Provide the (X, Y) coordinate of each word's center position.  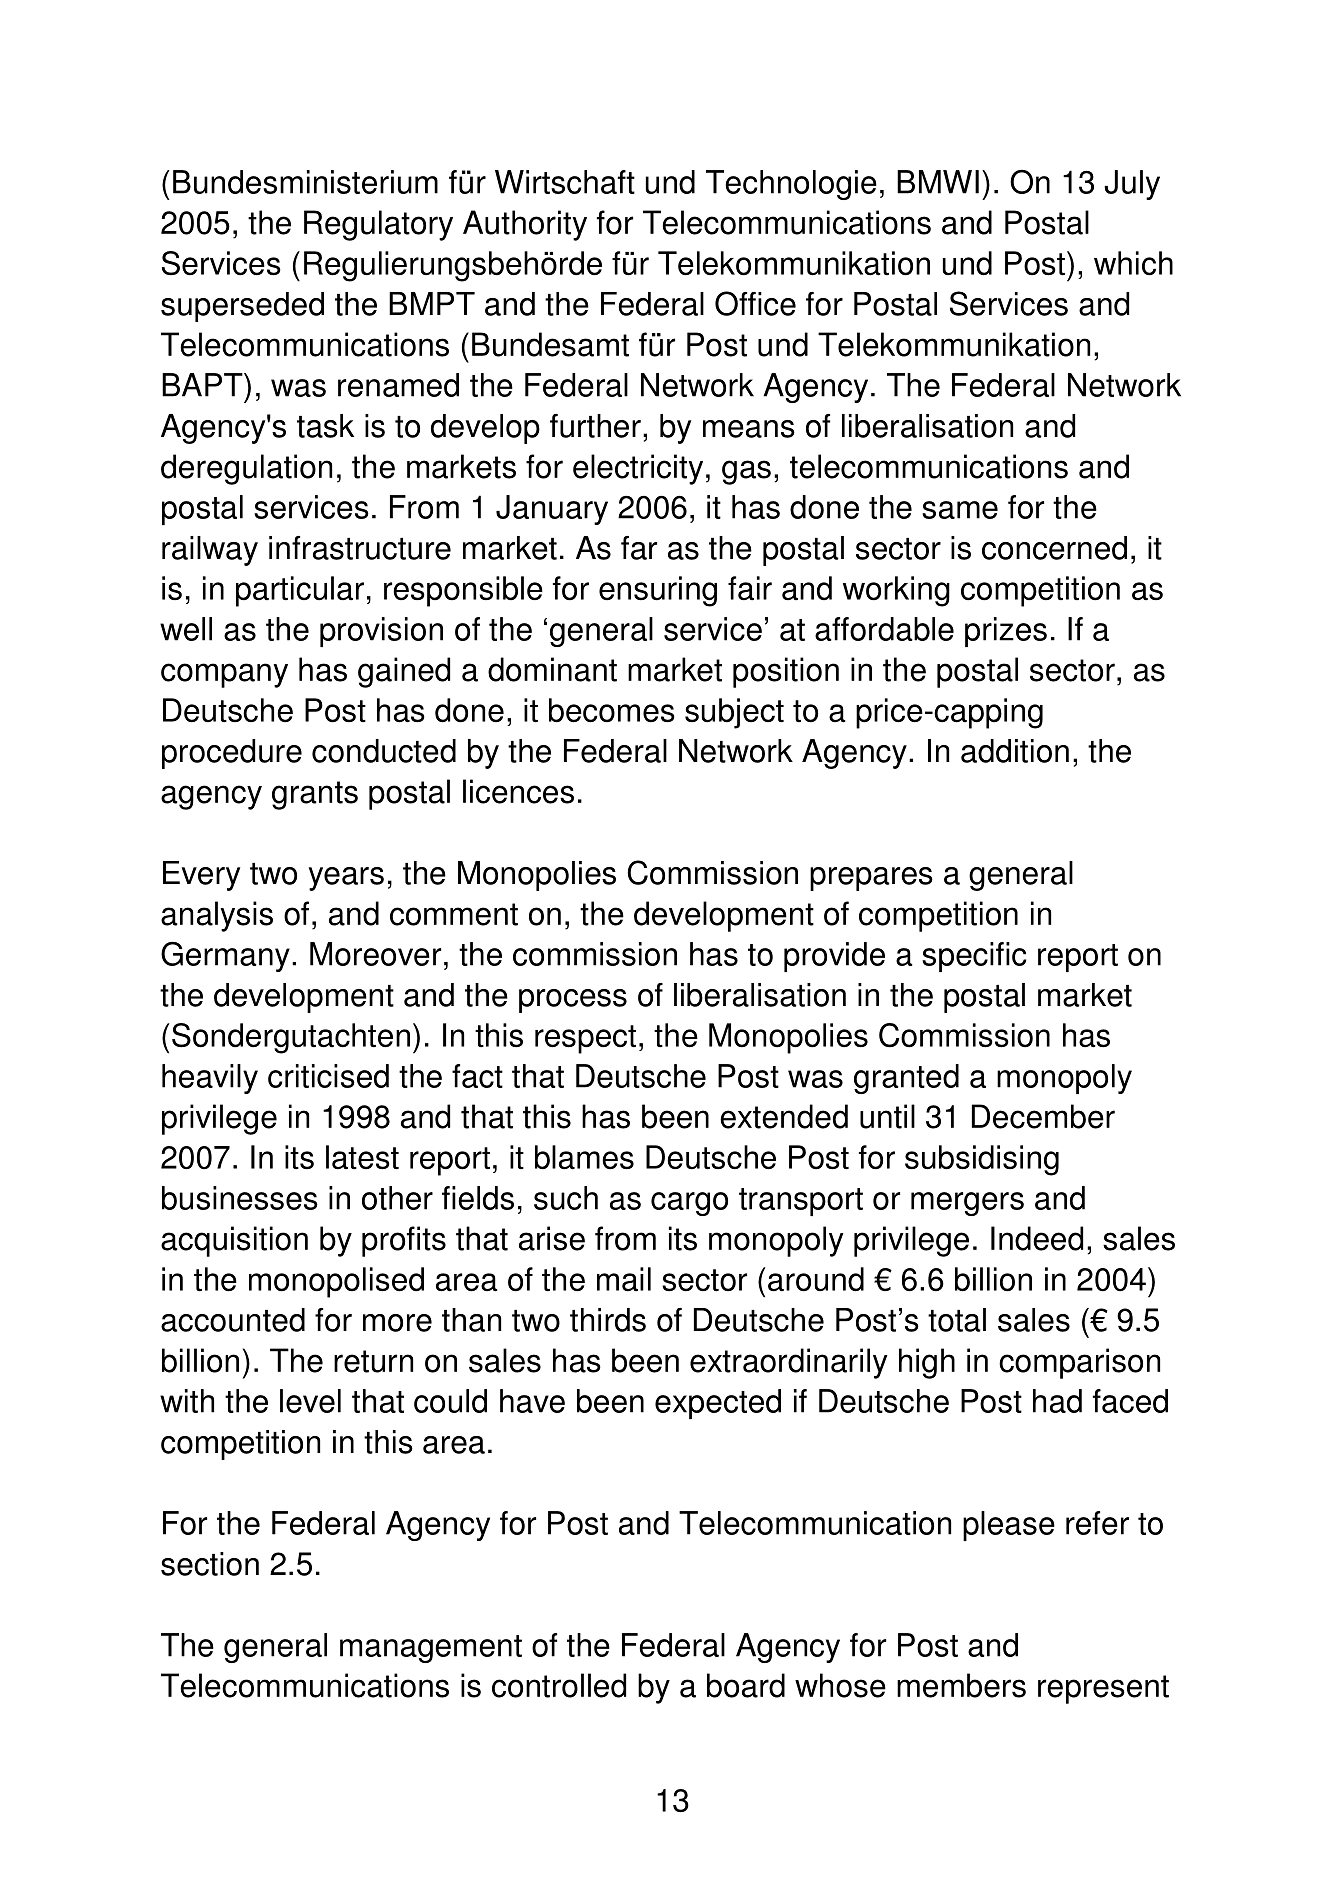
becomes (612, 710)
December (1043, 1116)
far (639, 548)
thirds (608, 1320)
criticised (328, 1076)
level (310, 1401)
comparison (1079, 1363)
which (1133, 263)
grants (315, 795)
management (431, 1649)
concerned (1054, 548)
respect (585, 1039)
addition (1015, 751)
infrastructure (360, 548)
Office (755, 303)
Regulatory (378, 225)
